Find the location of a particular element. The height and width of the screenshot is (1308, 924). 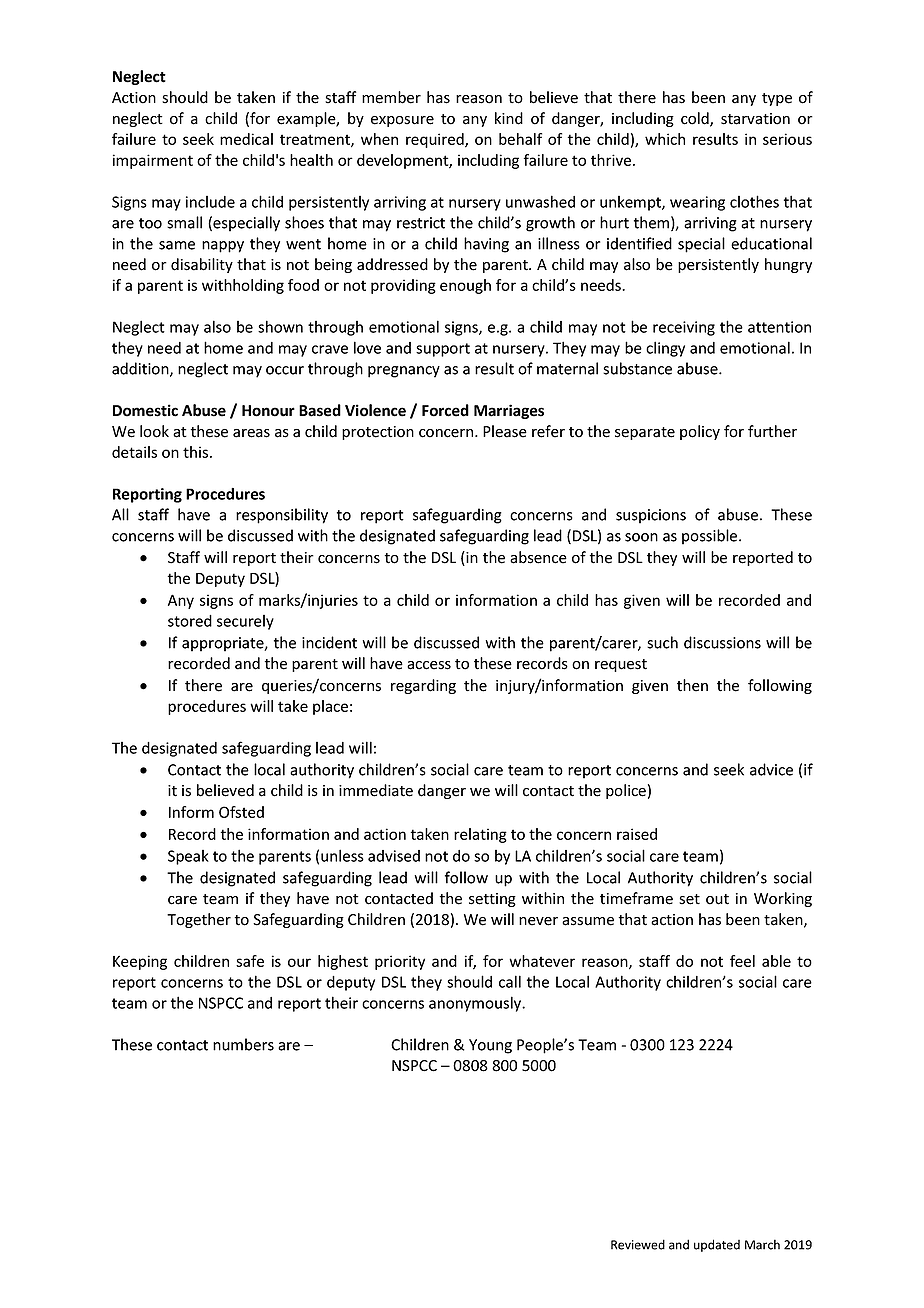

medical is located at coordinates (246, 139).
